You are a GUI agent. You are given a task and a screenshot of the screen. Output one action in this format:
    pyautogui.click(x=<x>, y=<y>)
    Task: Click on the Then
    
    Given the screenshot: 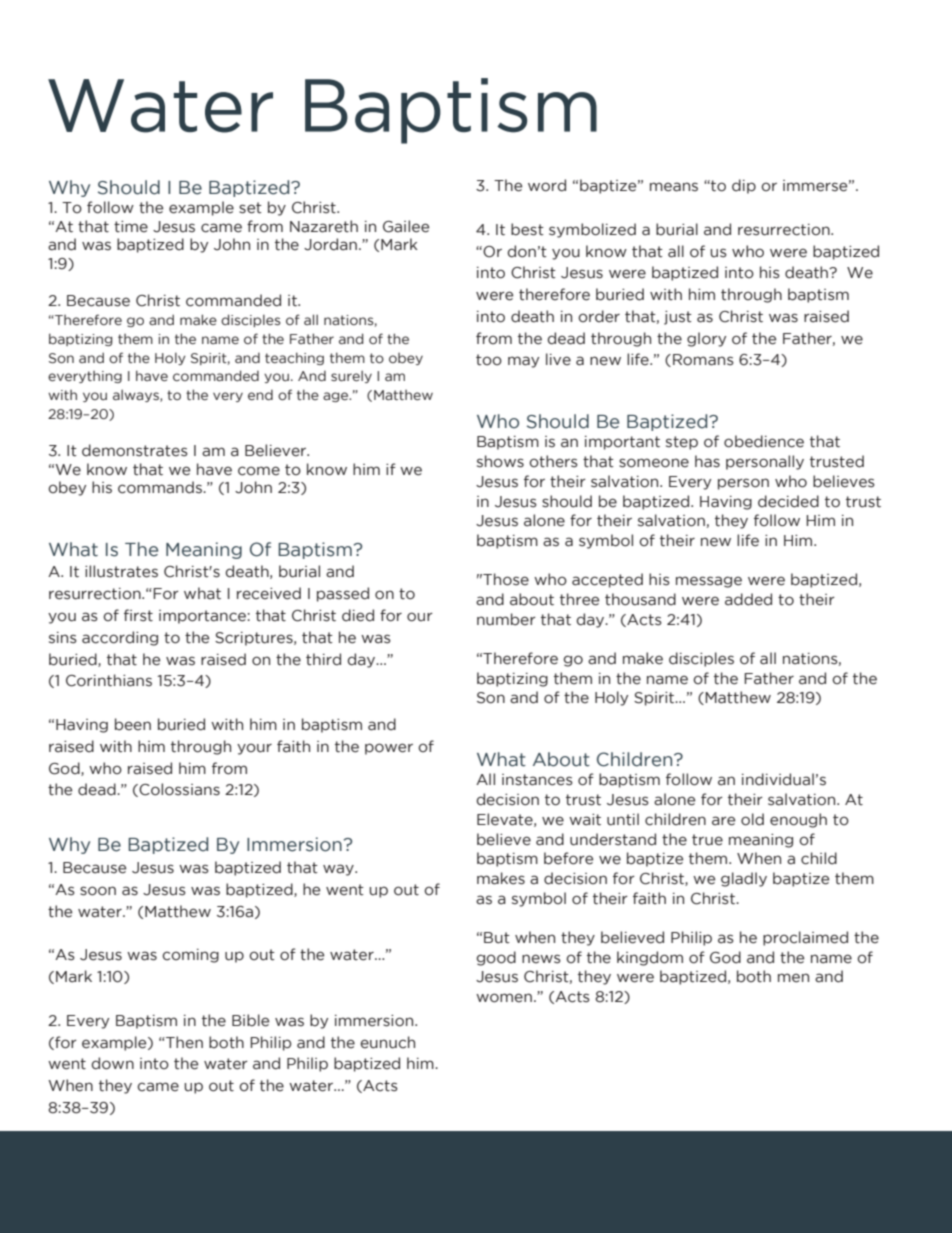 What is the action you would take?
    pyautogui.click(x=183, y=1042)
